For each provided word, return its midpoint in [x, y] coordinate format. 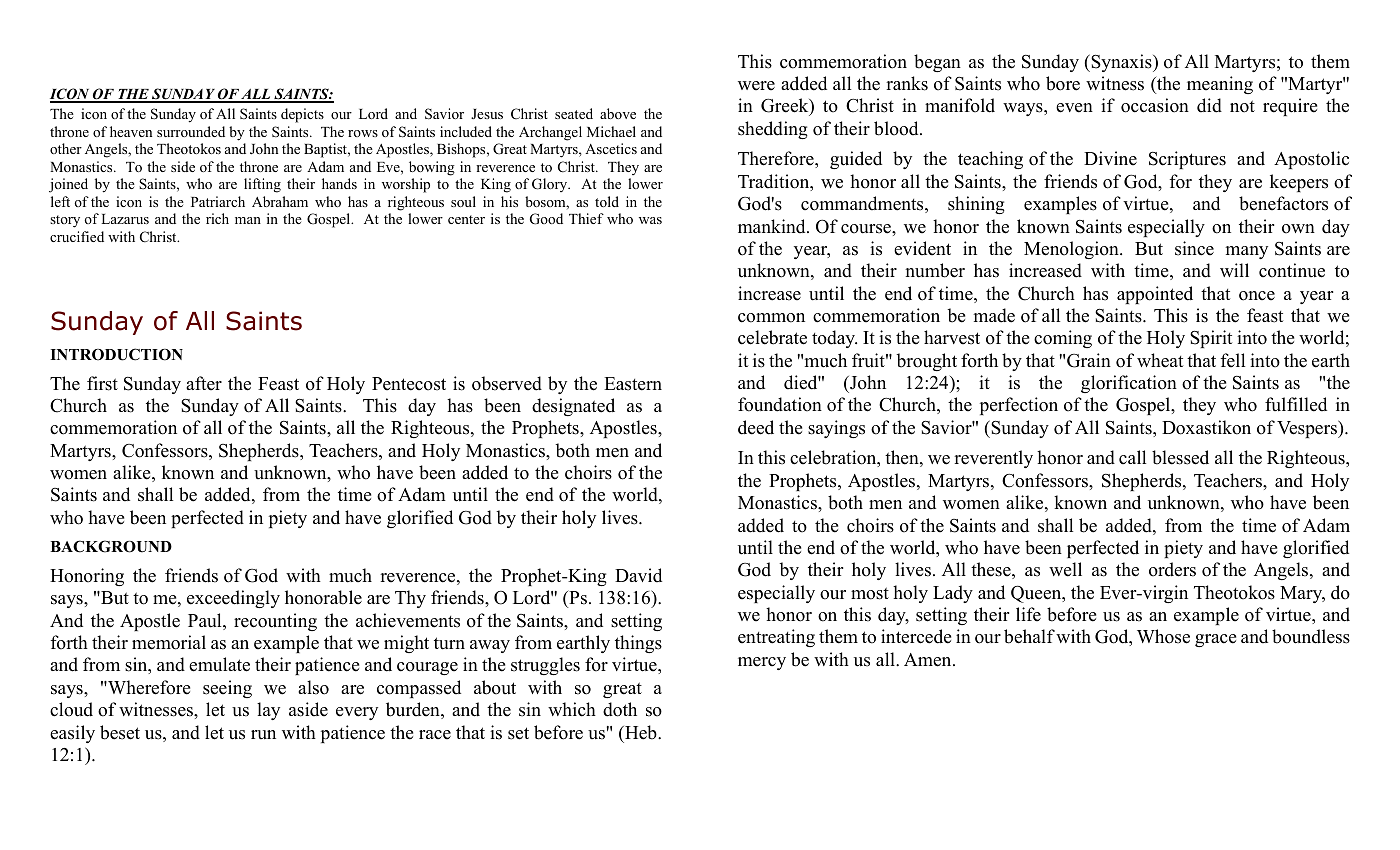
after [204, 383]
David [638, 575]
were [756, 86]
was [650, 220]
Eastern [633, 384]
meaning [1220, 85]
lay [268, 711]
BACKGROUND [111, 546]
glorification [1129, 384]
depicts [302, 115]
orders [1172, 569]
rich [217, 218]
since [1194, 248]
